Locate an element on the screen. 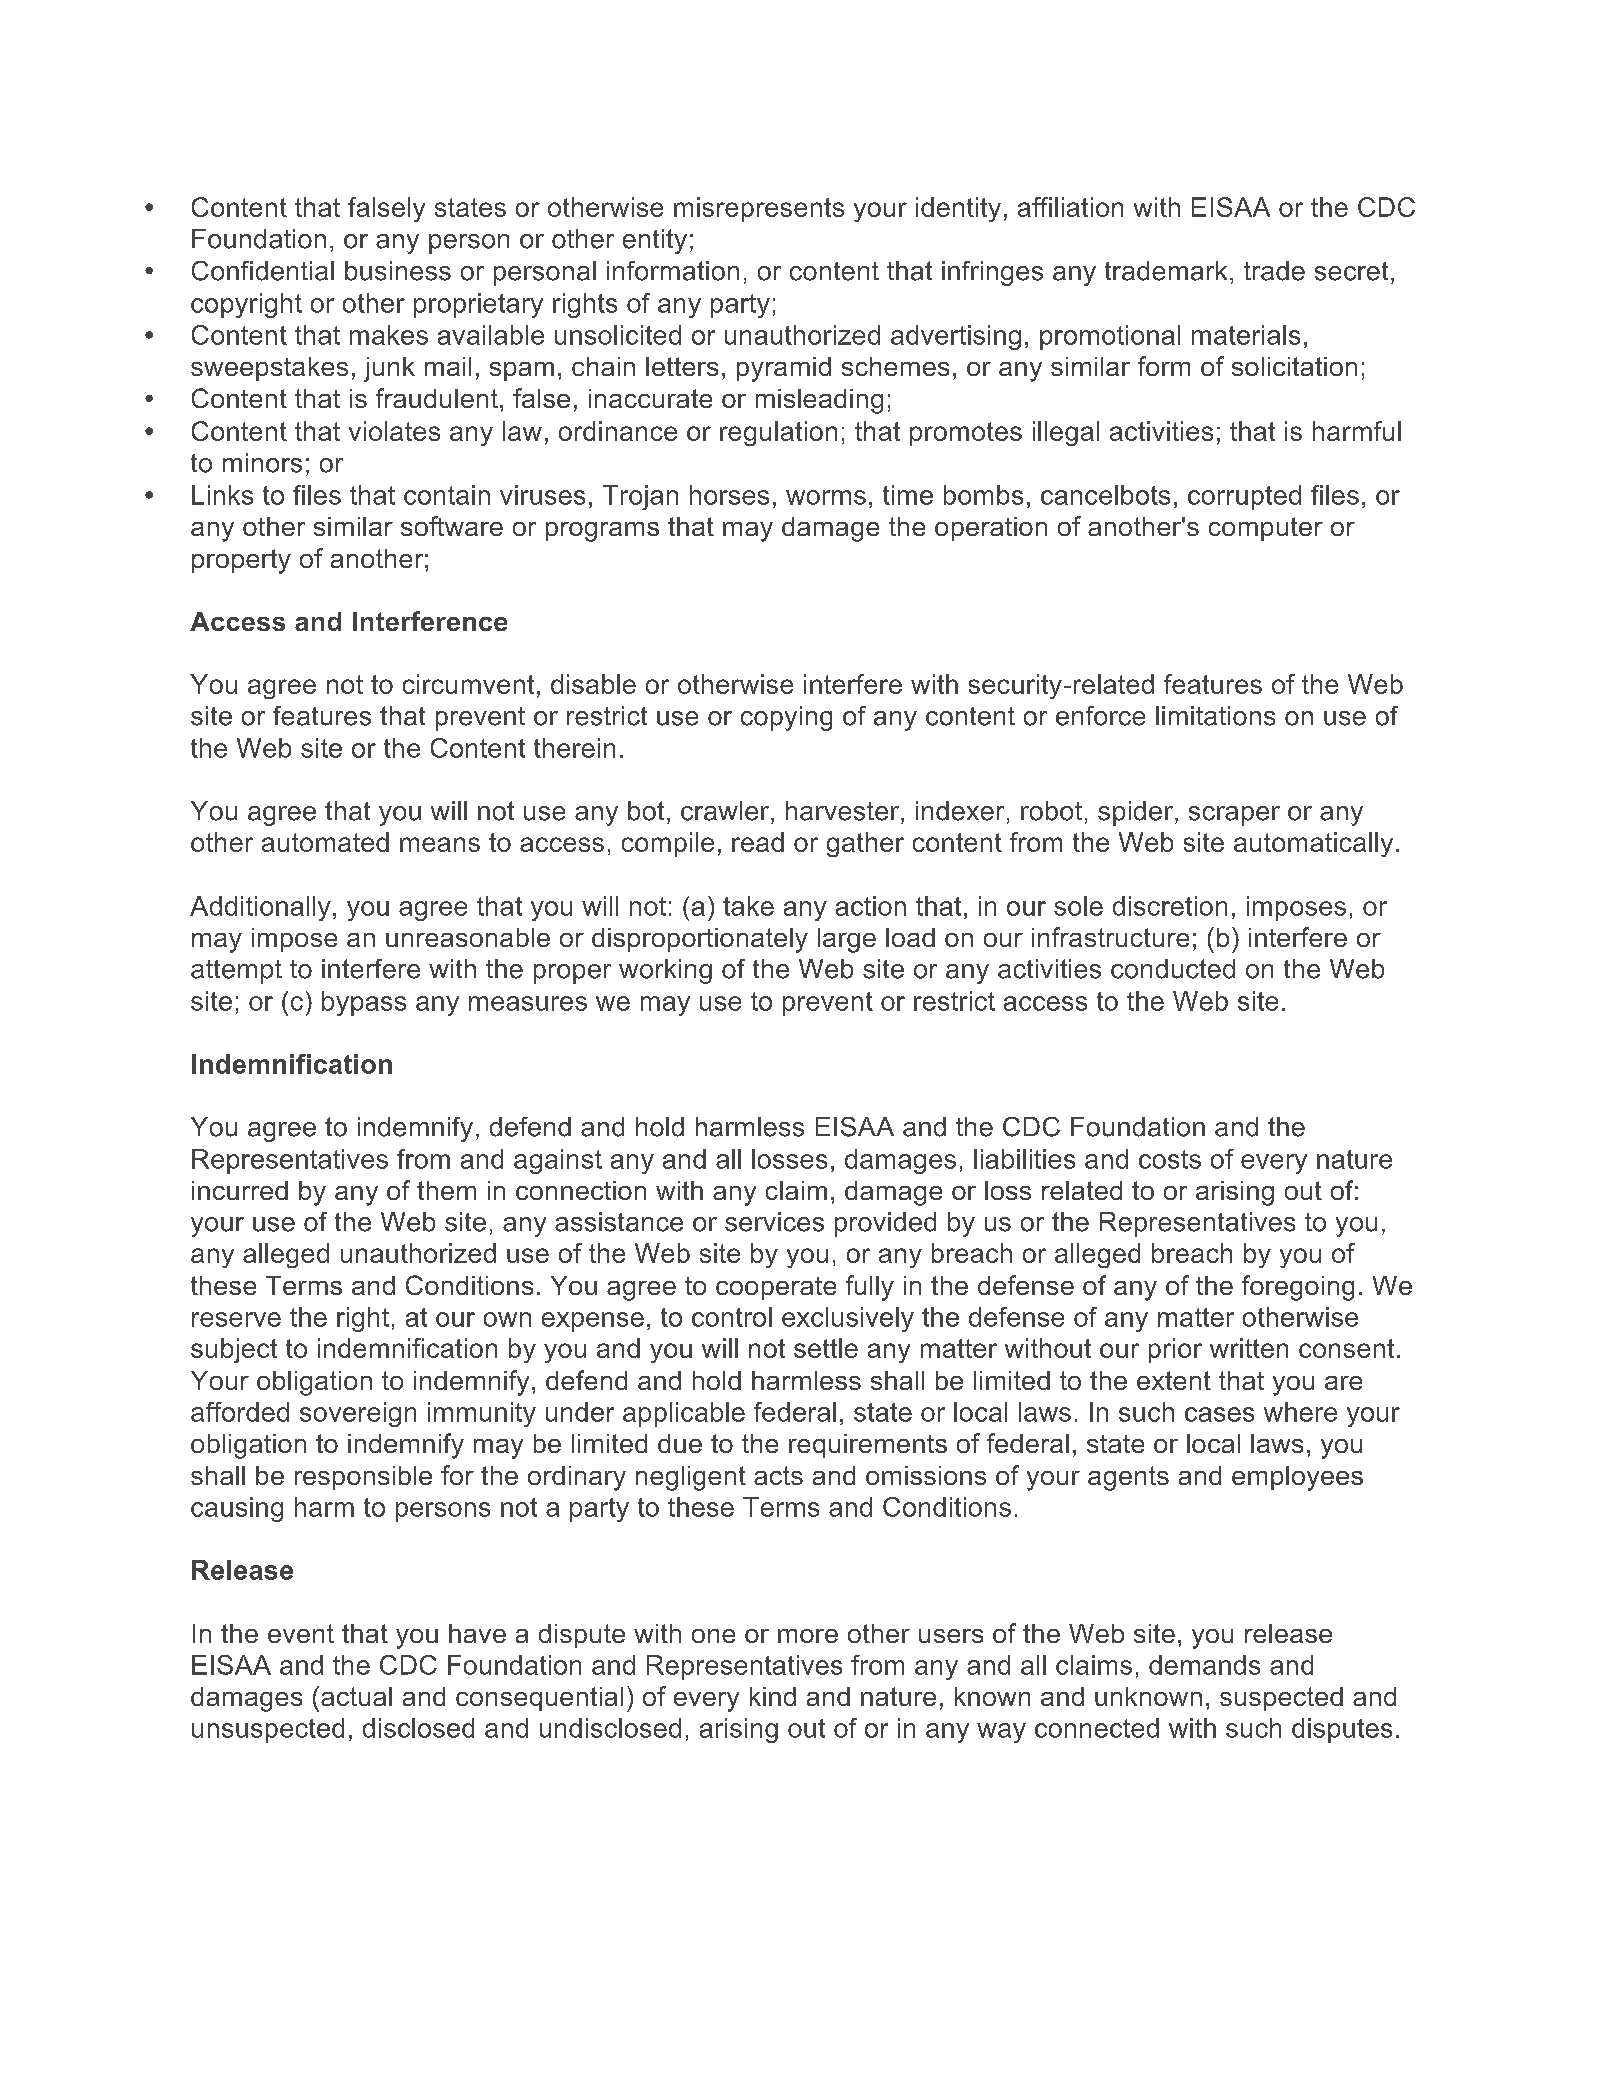 The width and height of the screenshot is (1605, 2077). worms is located at coordinates (826, 497).
